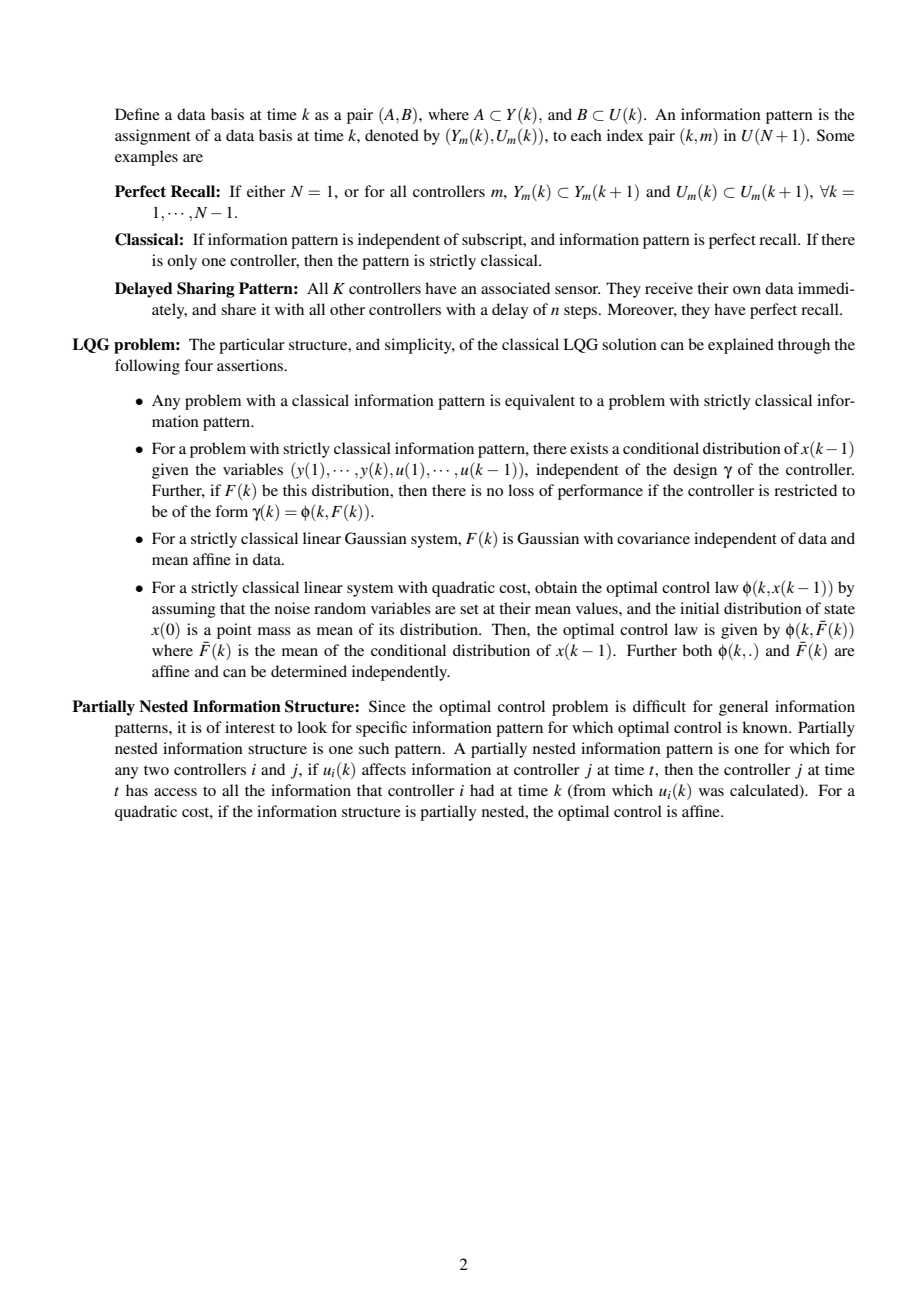 The image size is (924, 1308). I want to click on Some, so click(836, 135).
